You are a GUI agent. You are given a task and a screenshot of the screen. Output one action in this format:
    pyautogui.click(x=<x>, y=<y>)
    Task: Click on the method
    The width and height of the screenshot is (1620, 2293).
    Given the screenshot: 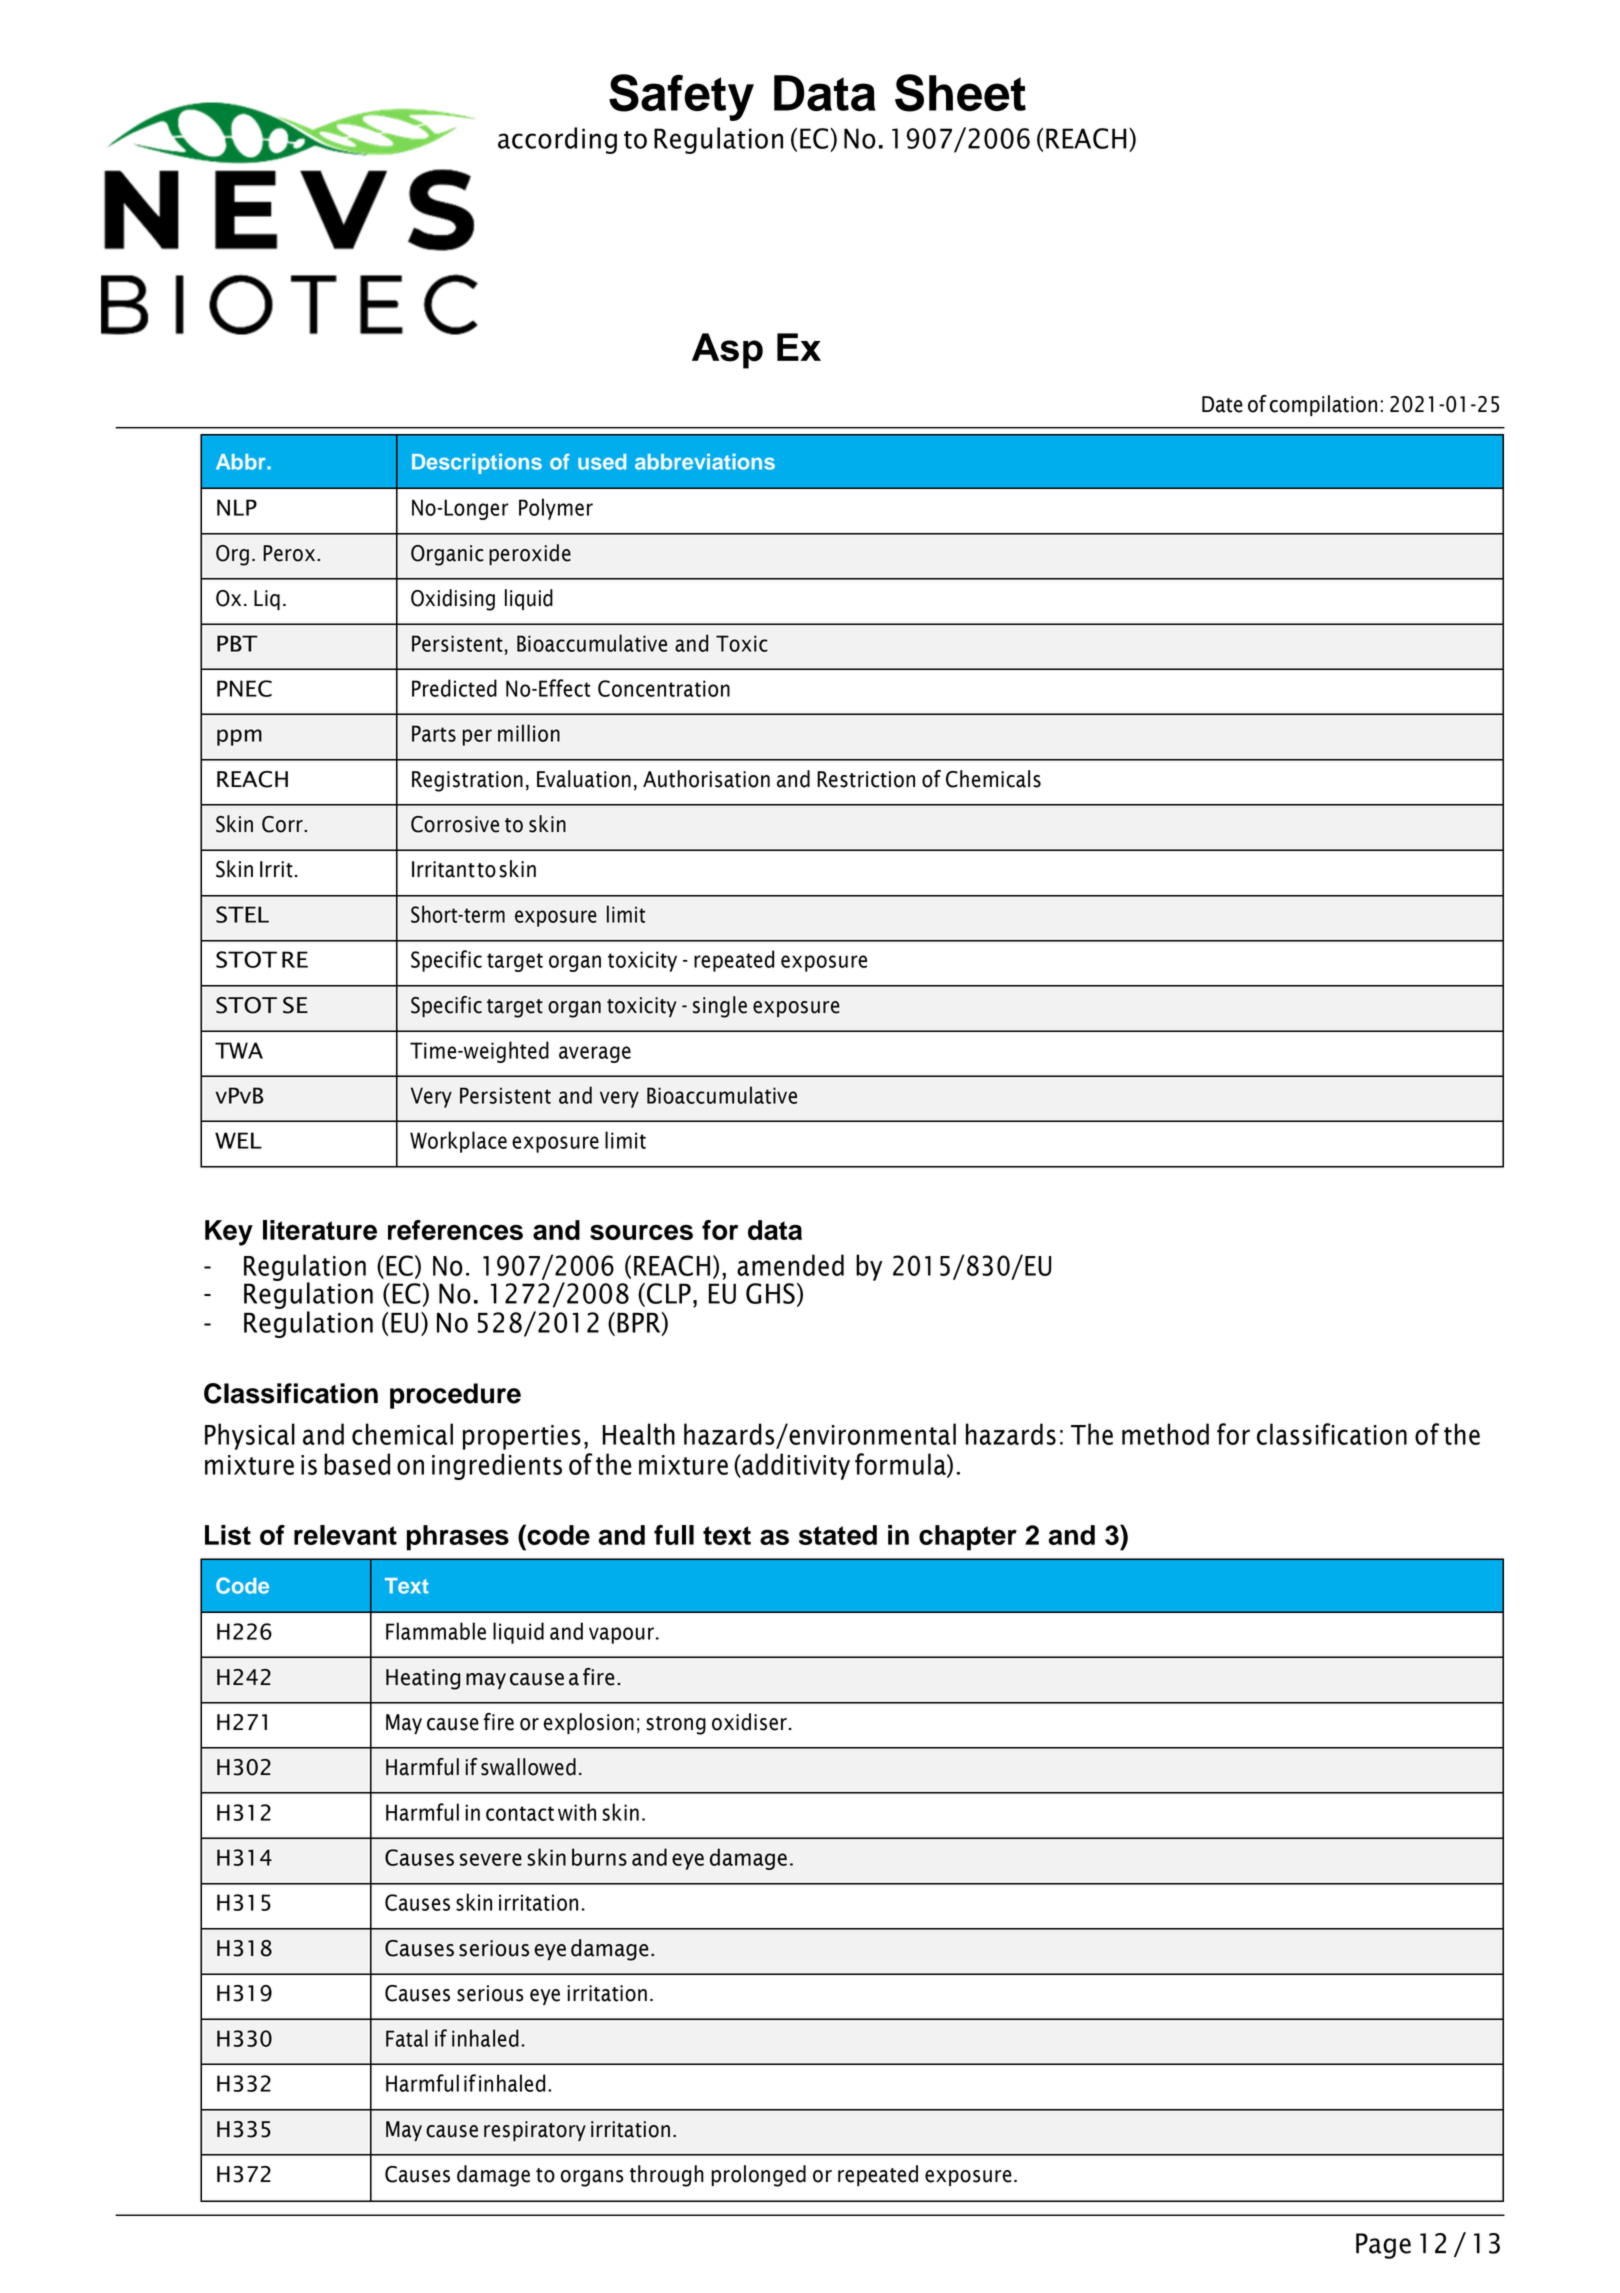 What is the action you would take?
    pyautogui.click(x=1165, y=1434)
